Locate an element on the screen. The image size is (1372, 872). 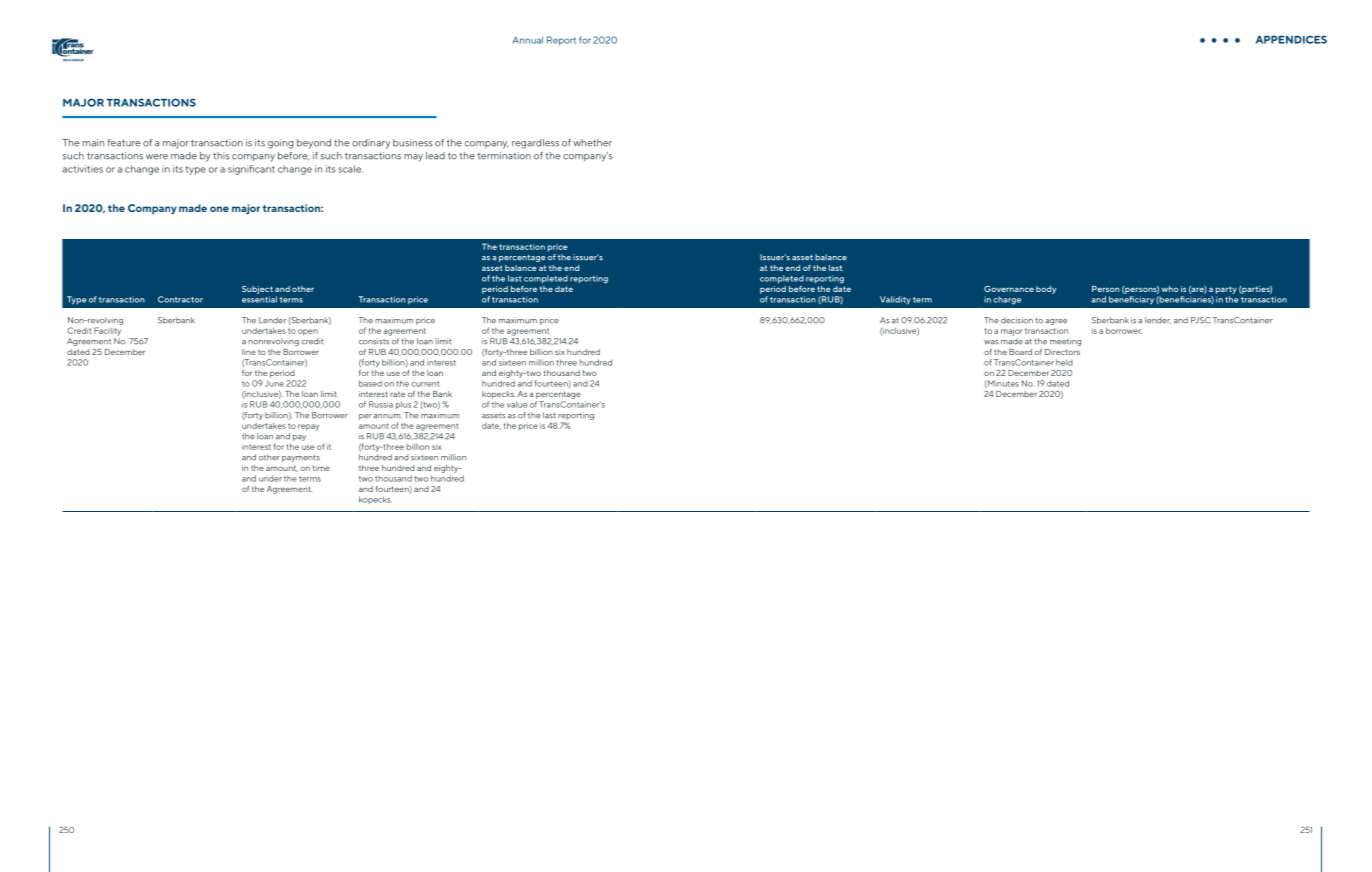
held is located at coordinates (1064, 362).
